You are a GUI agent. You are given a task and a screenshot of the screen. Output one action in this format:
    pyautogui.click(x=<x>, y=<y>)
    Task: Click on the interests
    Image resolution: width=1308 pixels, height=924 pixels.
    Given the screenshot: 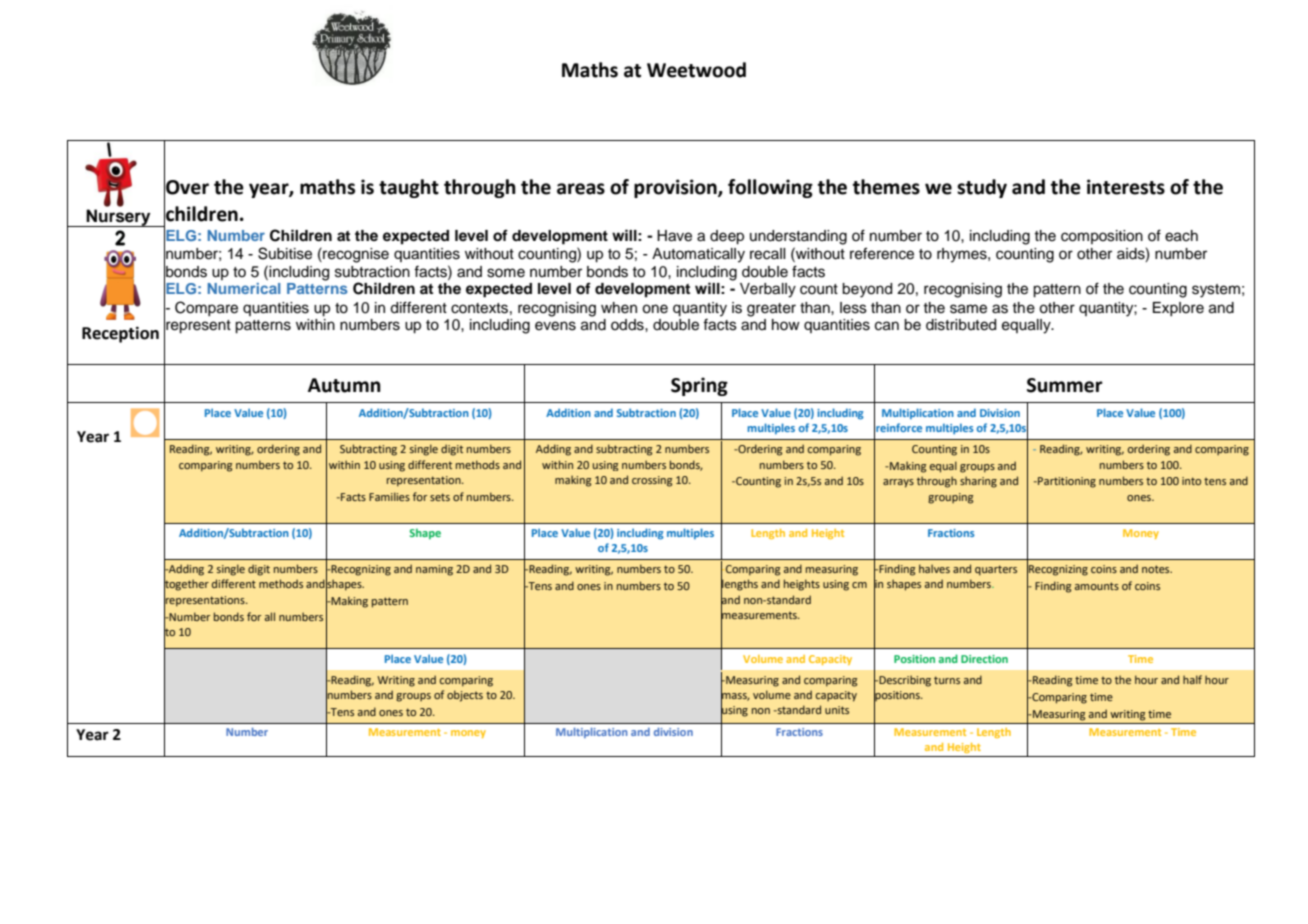 What is the action you would take?
    pyautogui.click(x=1126, y=187)
